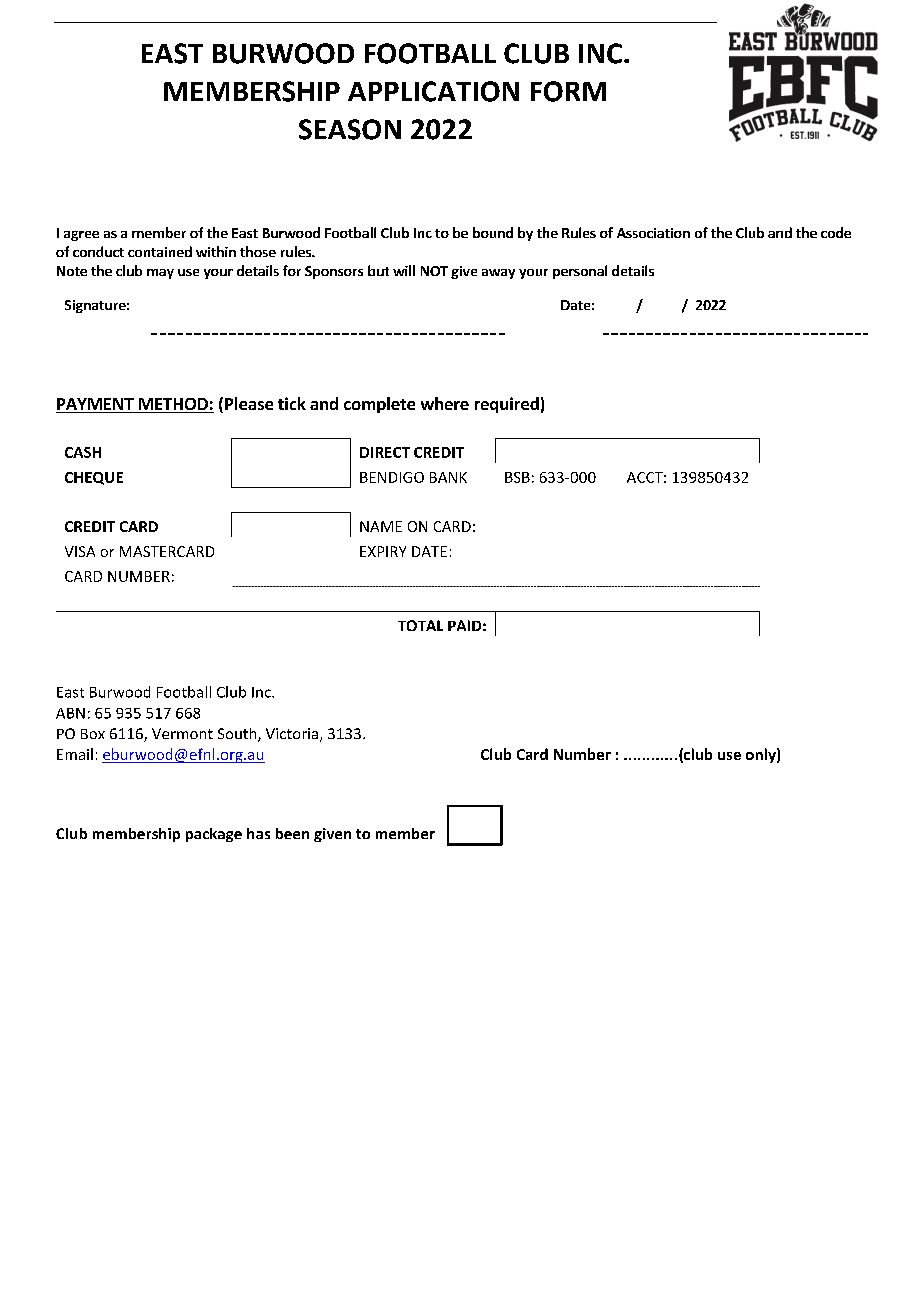 Image resolution: width=924 pixels, height=1307 pixels. Describe the element at coordinates (653, 233) in the image. I see `Association` at that location.
